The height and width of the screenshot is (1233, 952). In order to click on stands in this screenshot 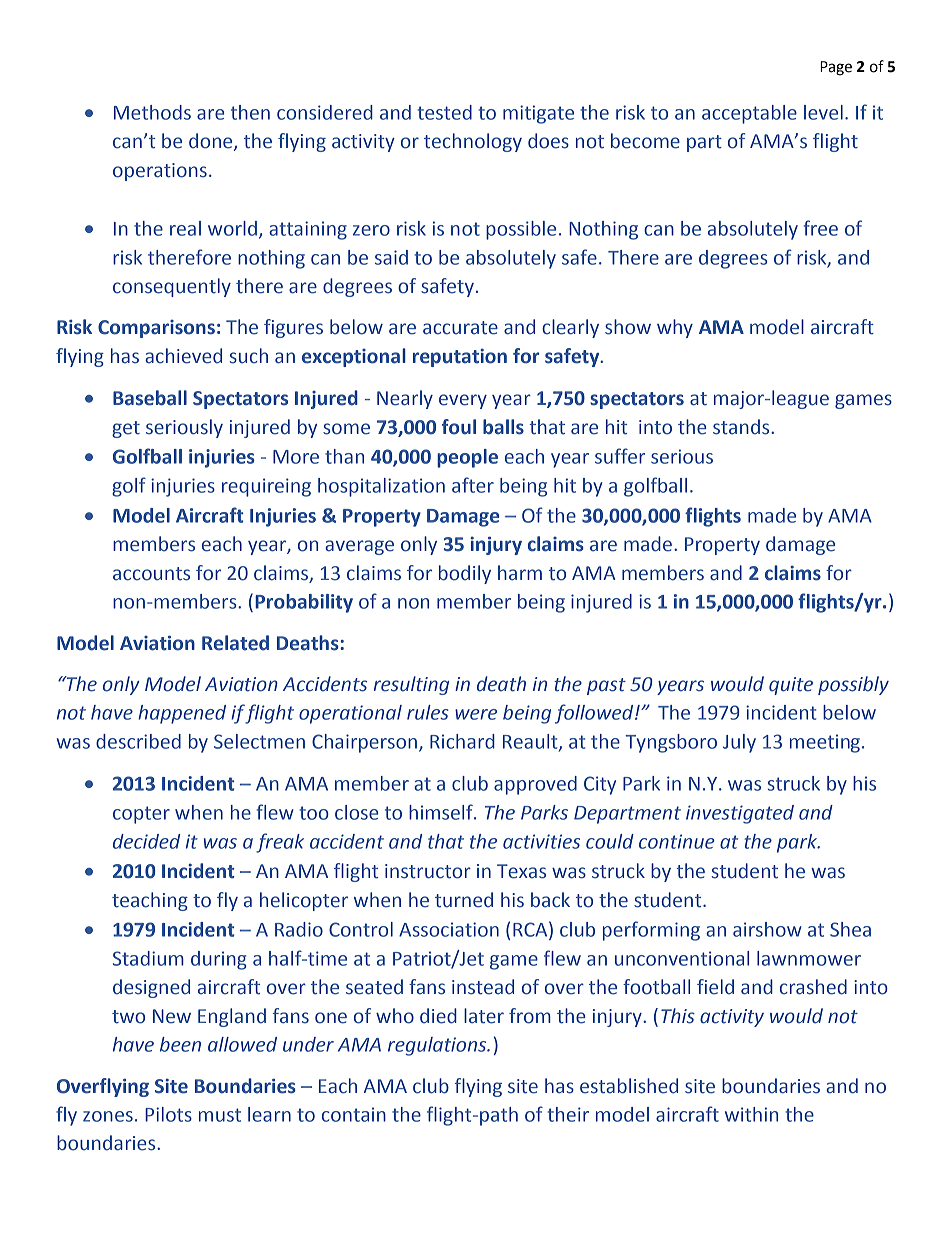, I will do `click(742, 427)`.
